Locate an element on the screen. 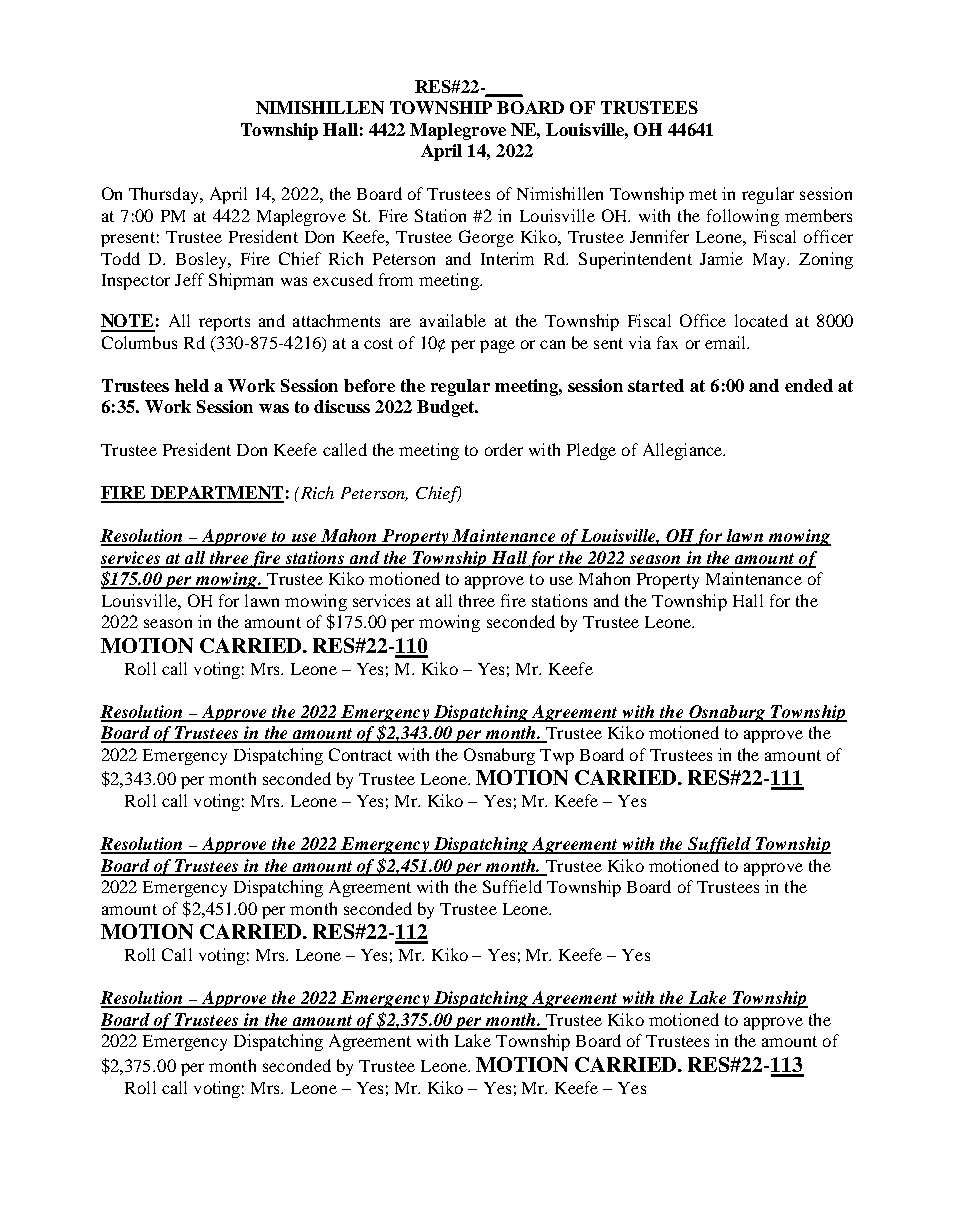  order is located at coordinates (504, 449).
